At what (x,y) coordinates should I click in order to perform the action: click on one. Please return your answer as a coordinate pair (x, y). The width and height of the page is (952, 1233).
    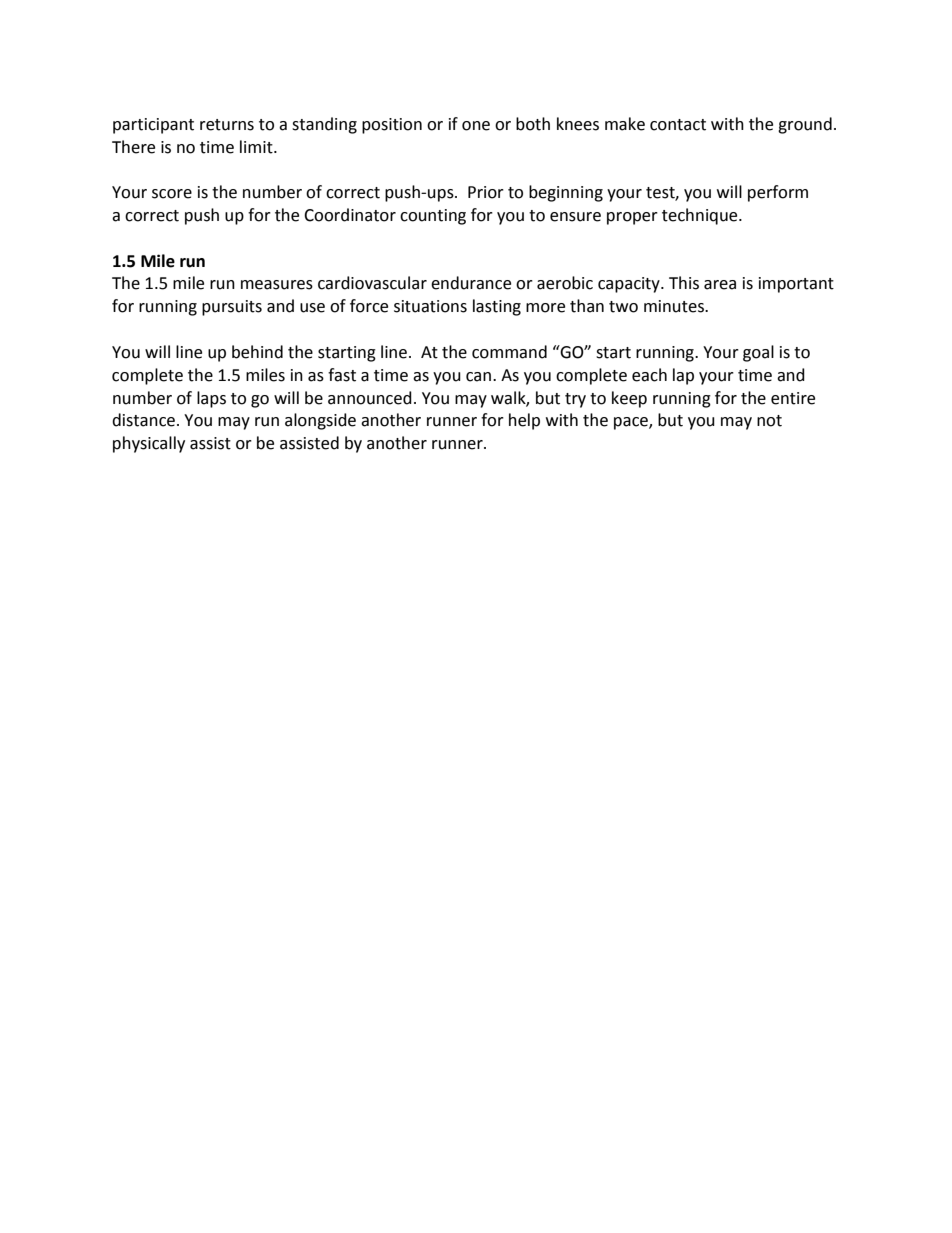
    Looking at the image, I should click on (476, 126).
